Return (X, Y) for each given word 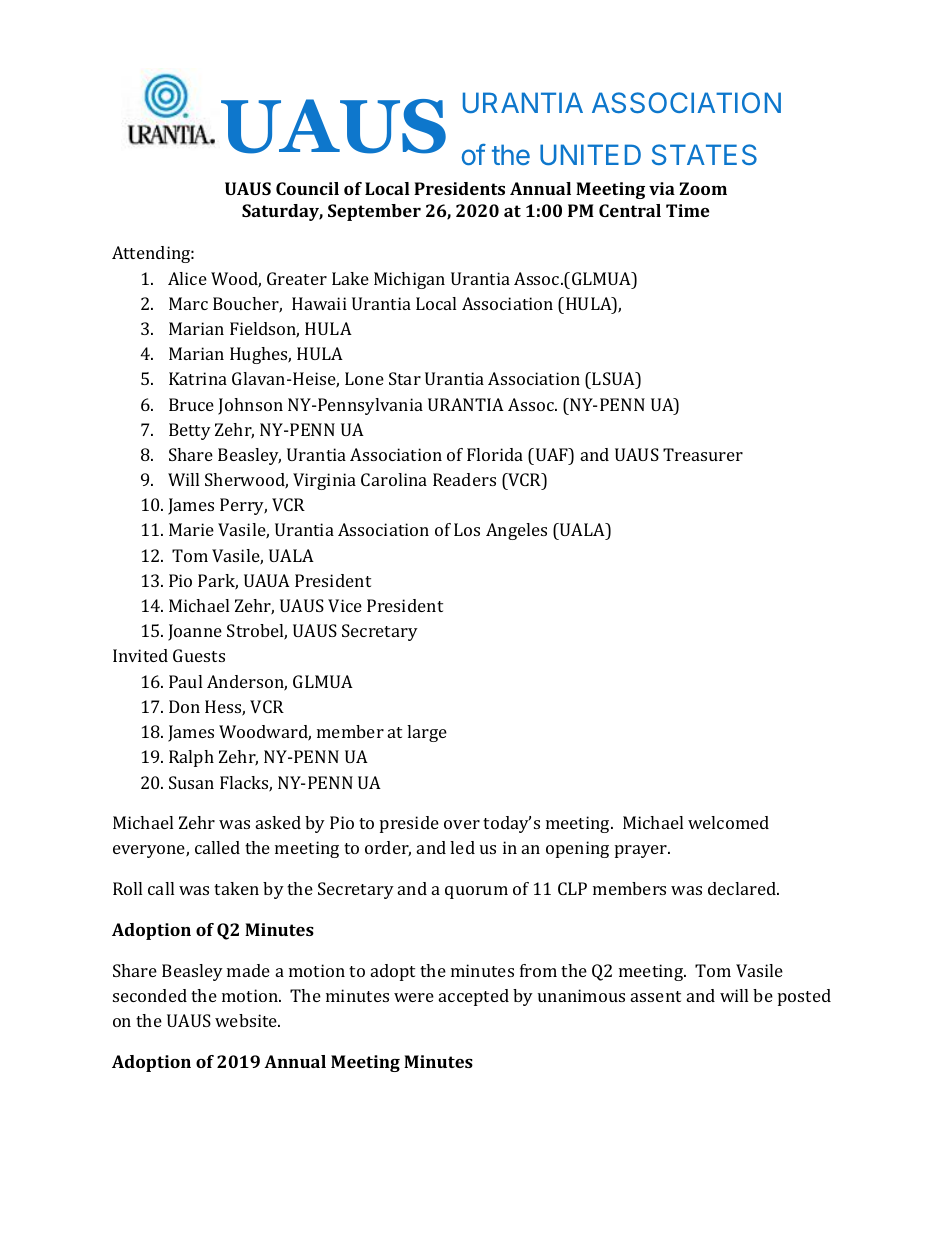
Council (307, 188)
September (374, 212)
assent (656, 996)
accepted (474, 997)
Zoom (703, 188)
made (248, 970)
